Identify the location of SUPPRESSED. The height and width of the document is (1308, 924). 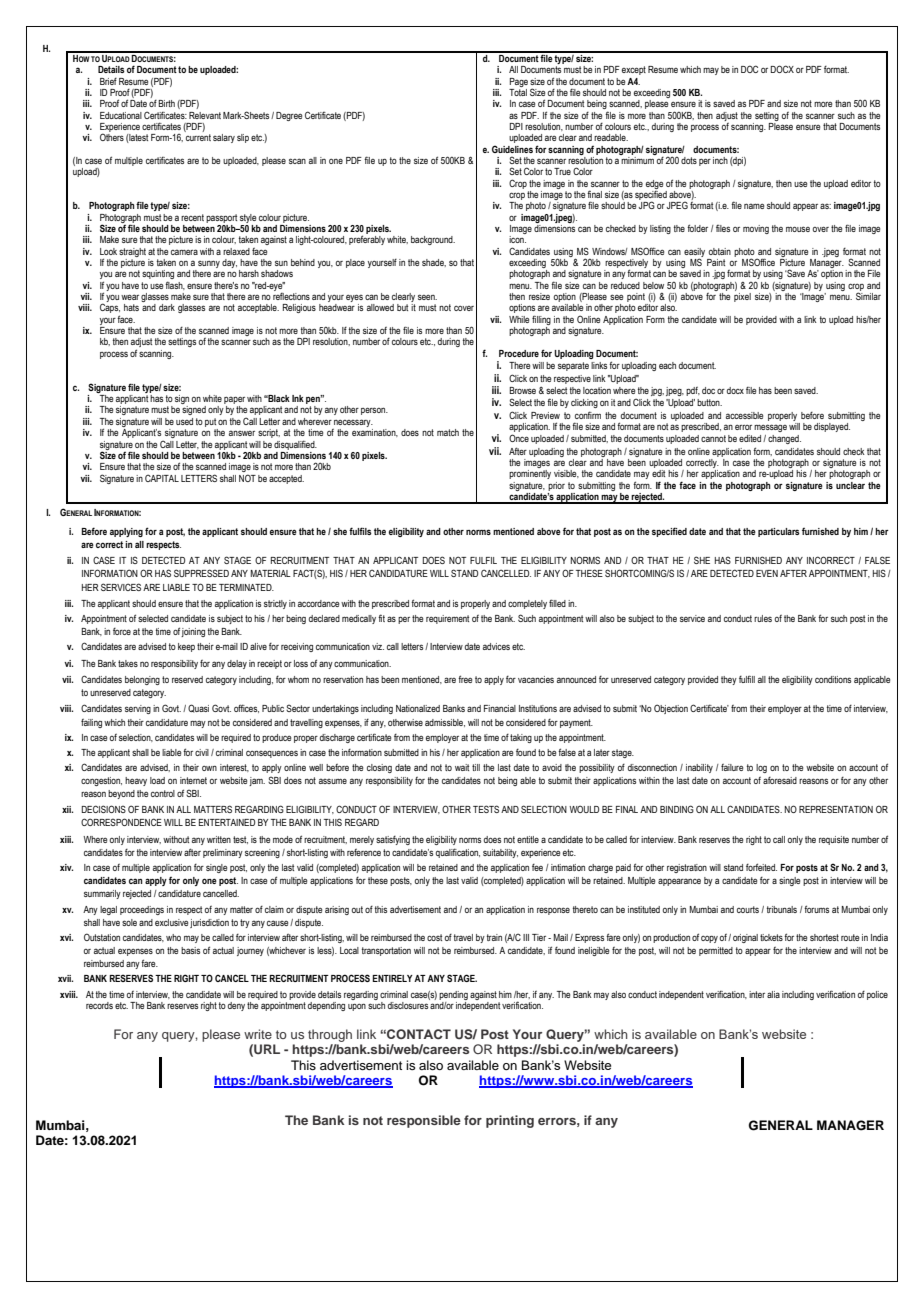
(201, 573).
